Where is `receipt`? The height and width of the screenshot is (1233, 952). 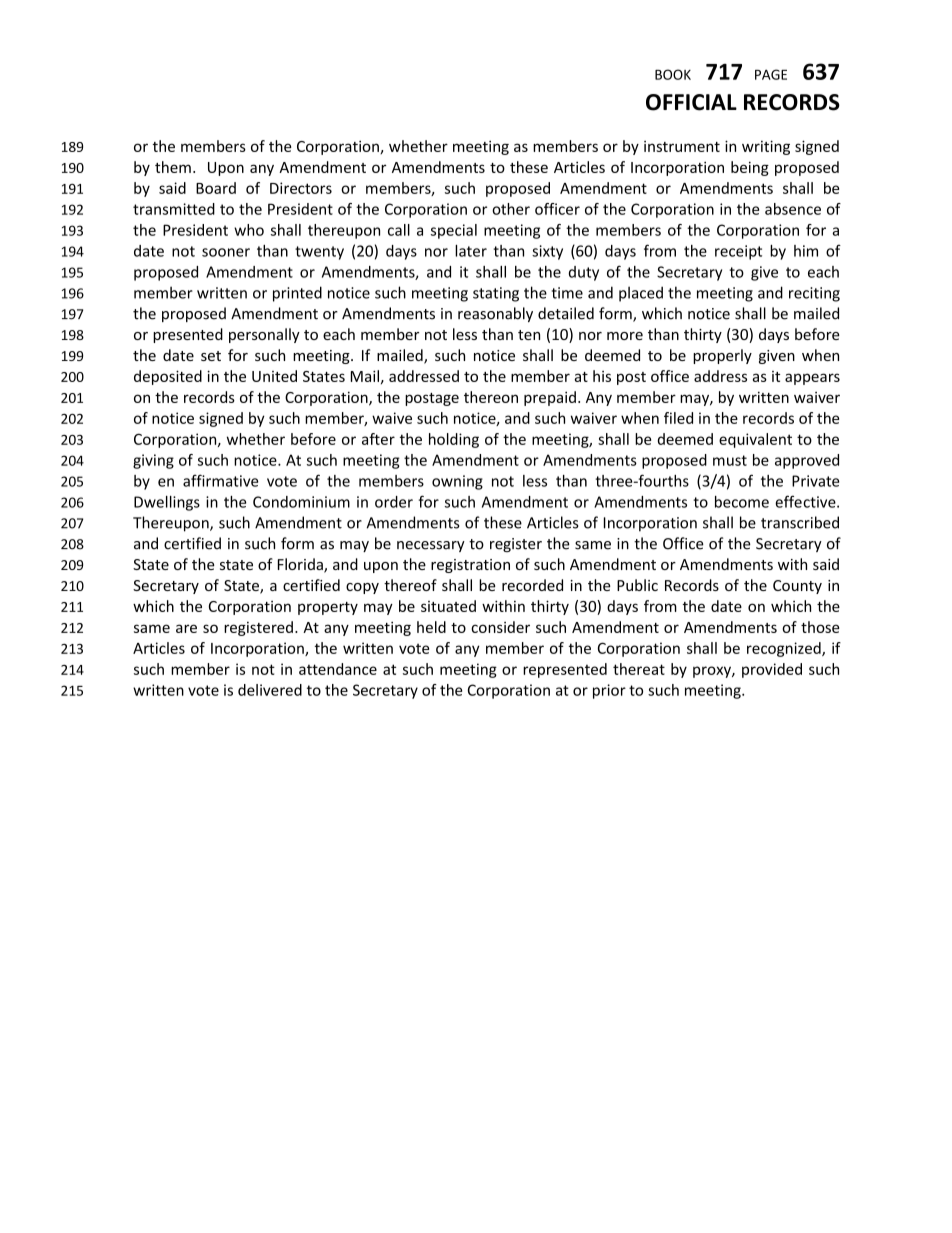 receipt is located at coordinates (738, 252).
